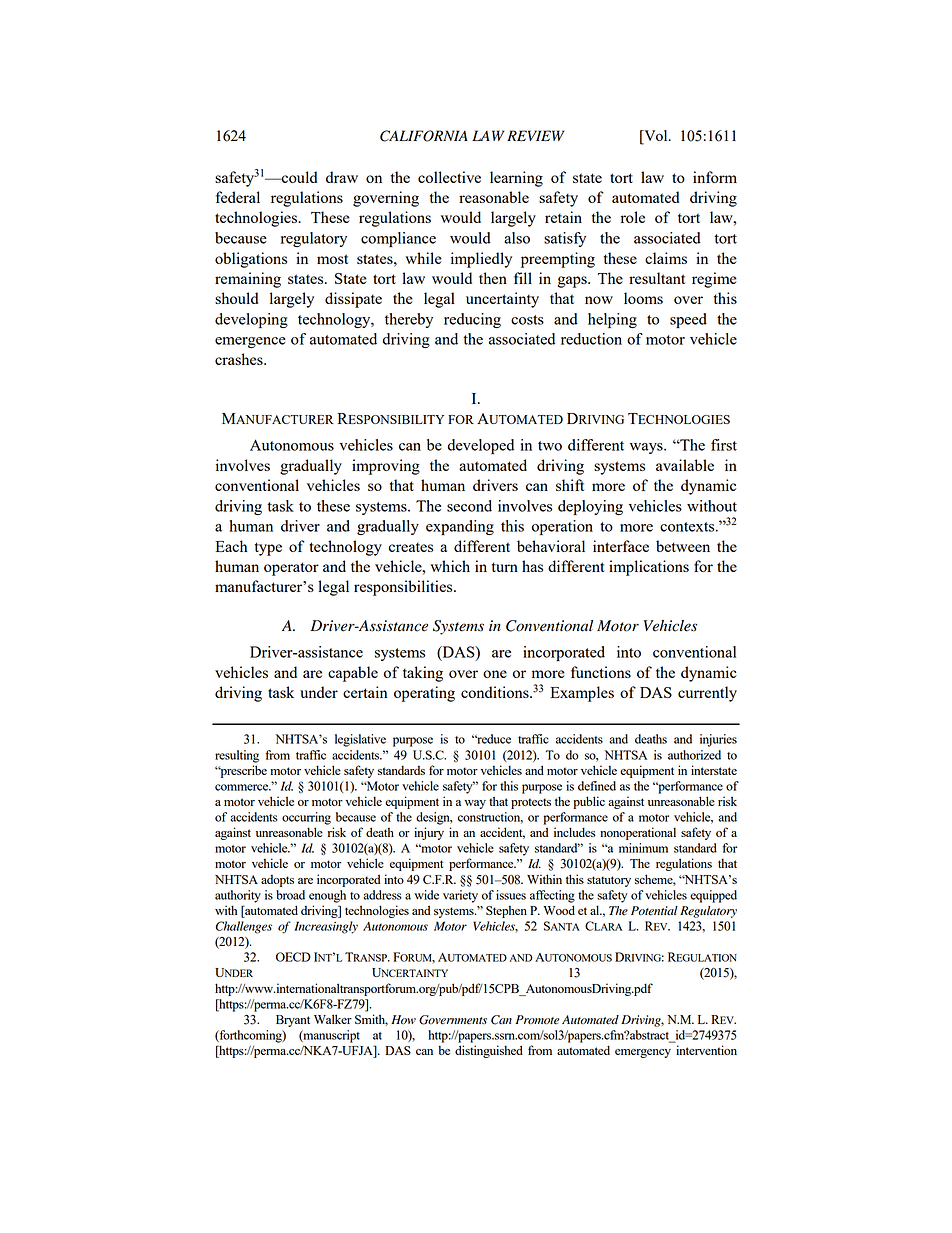 This screenshot has height=1233, width=952. I want to click on draw, so click(342, 177).
